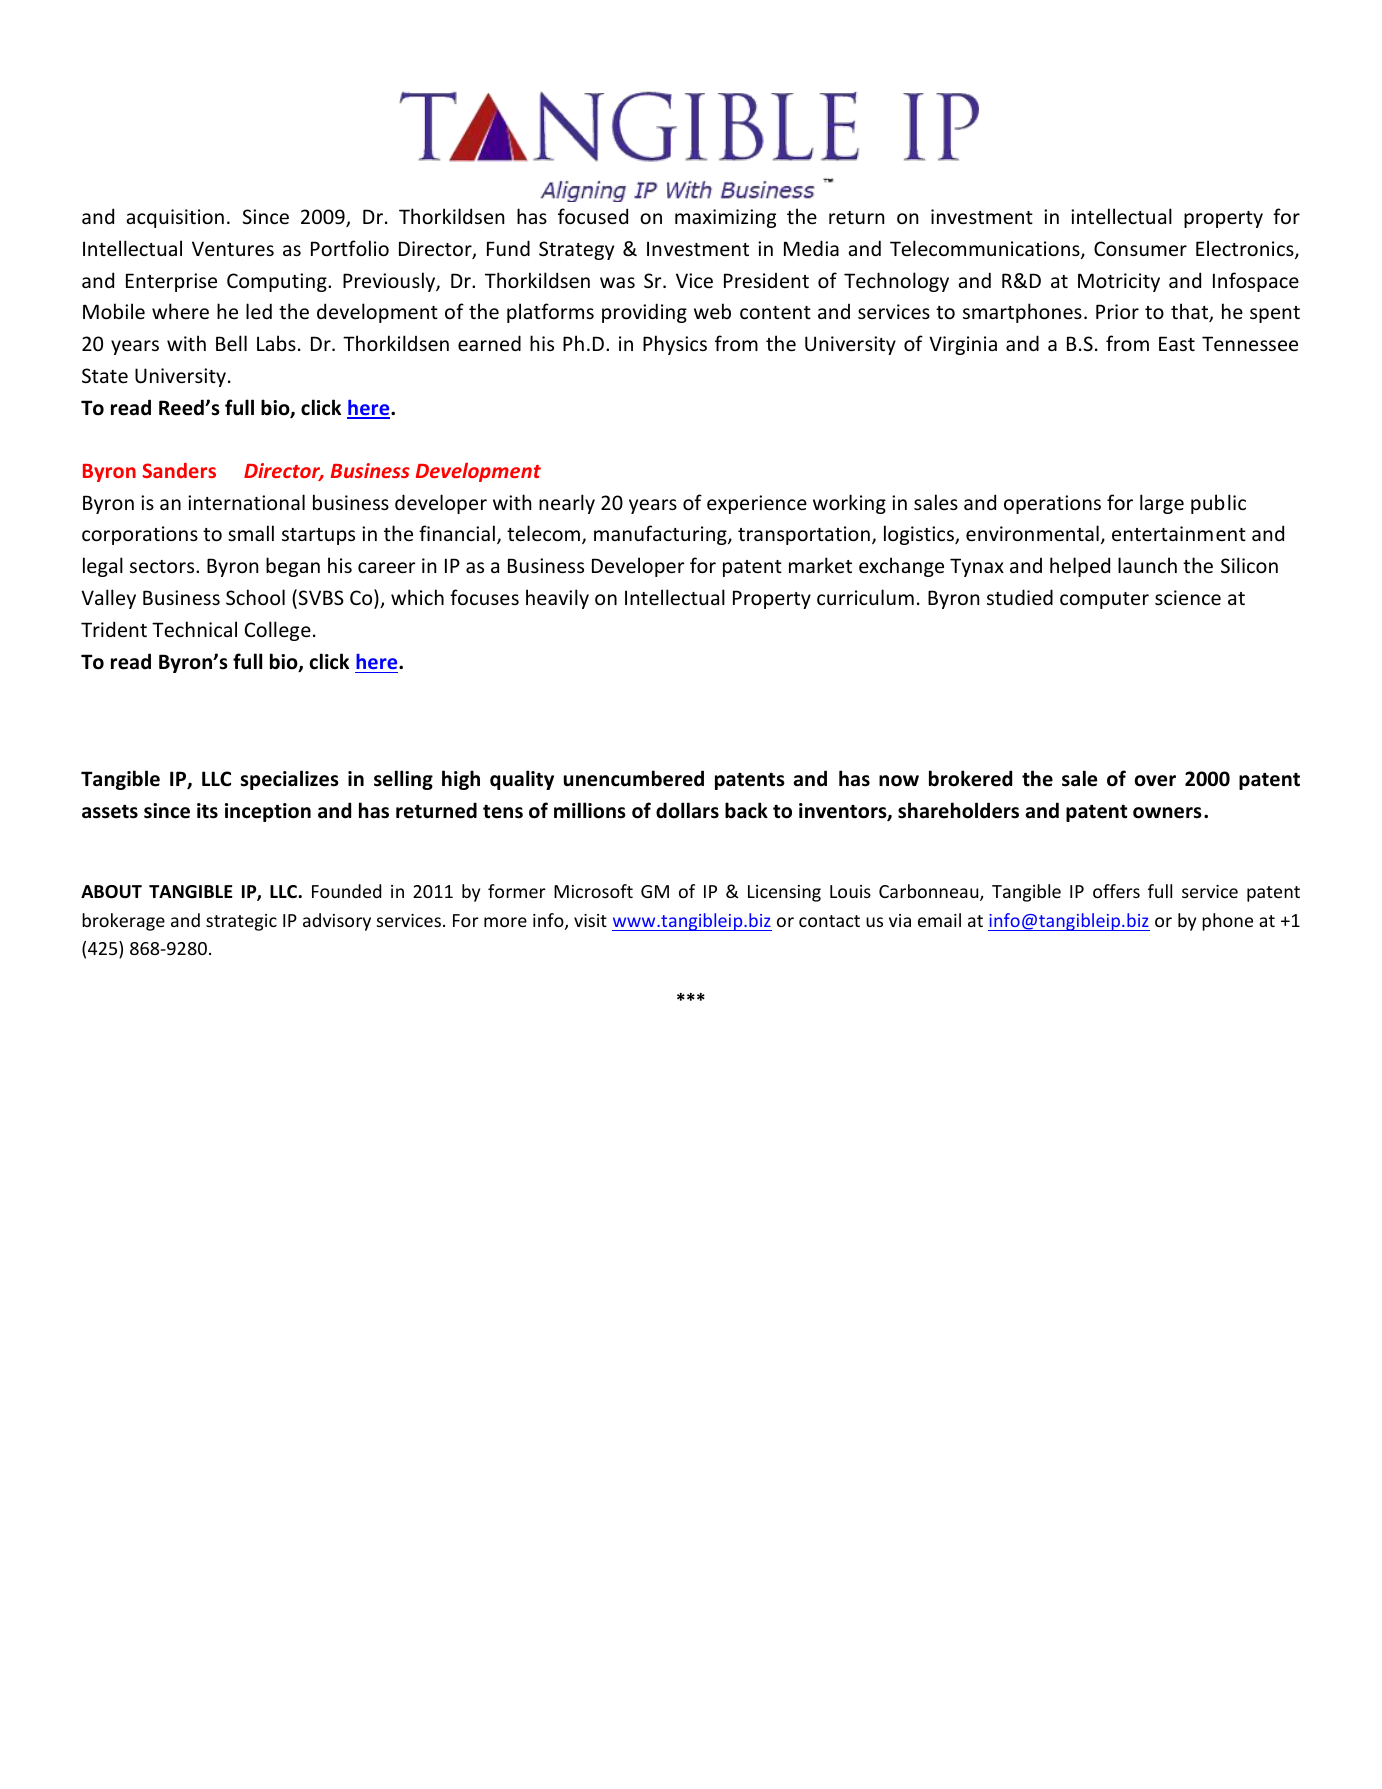 The width and height of the image is (1382, 1789). I want to click on Licensing, so click(784, 893).
